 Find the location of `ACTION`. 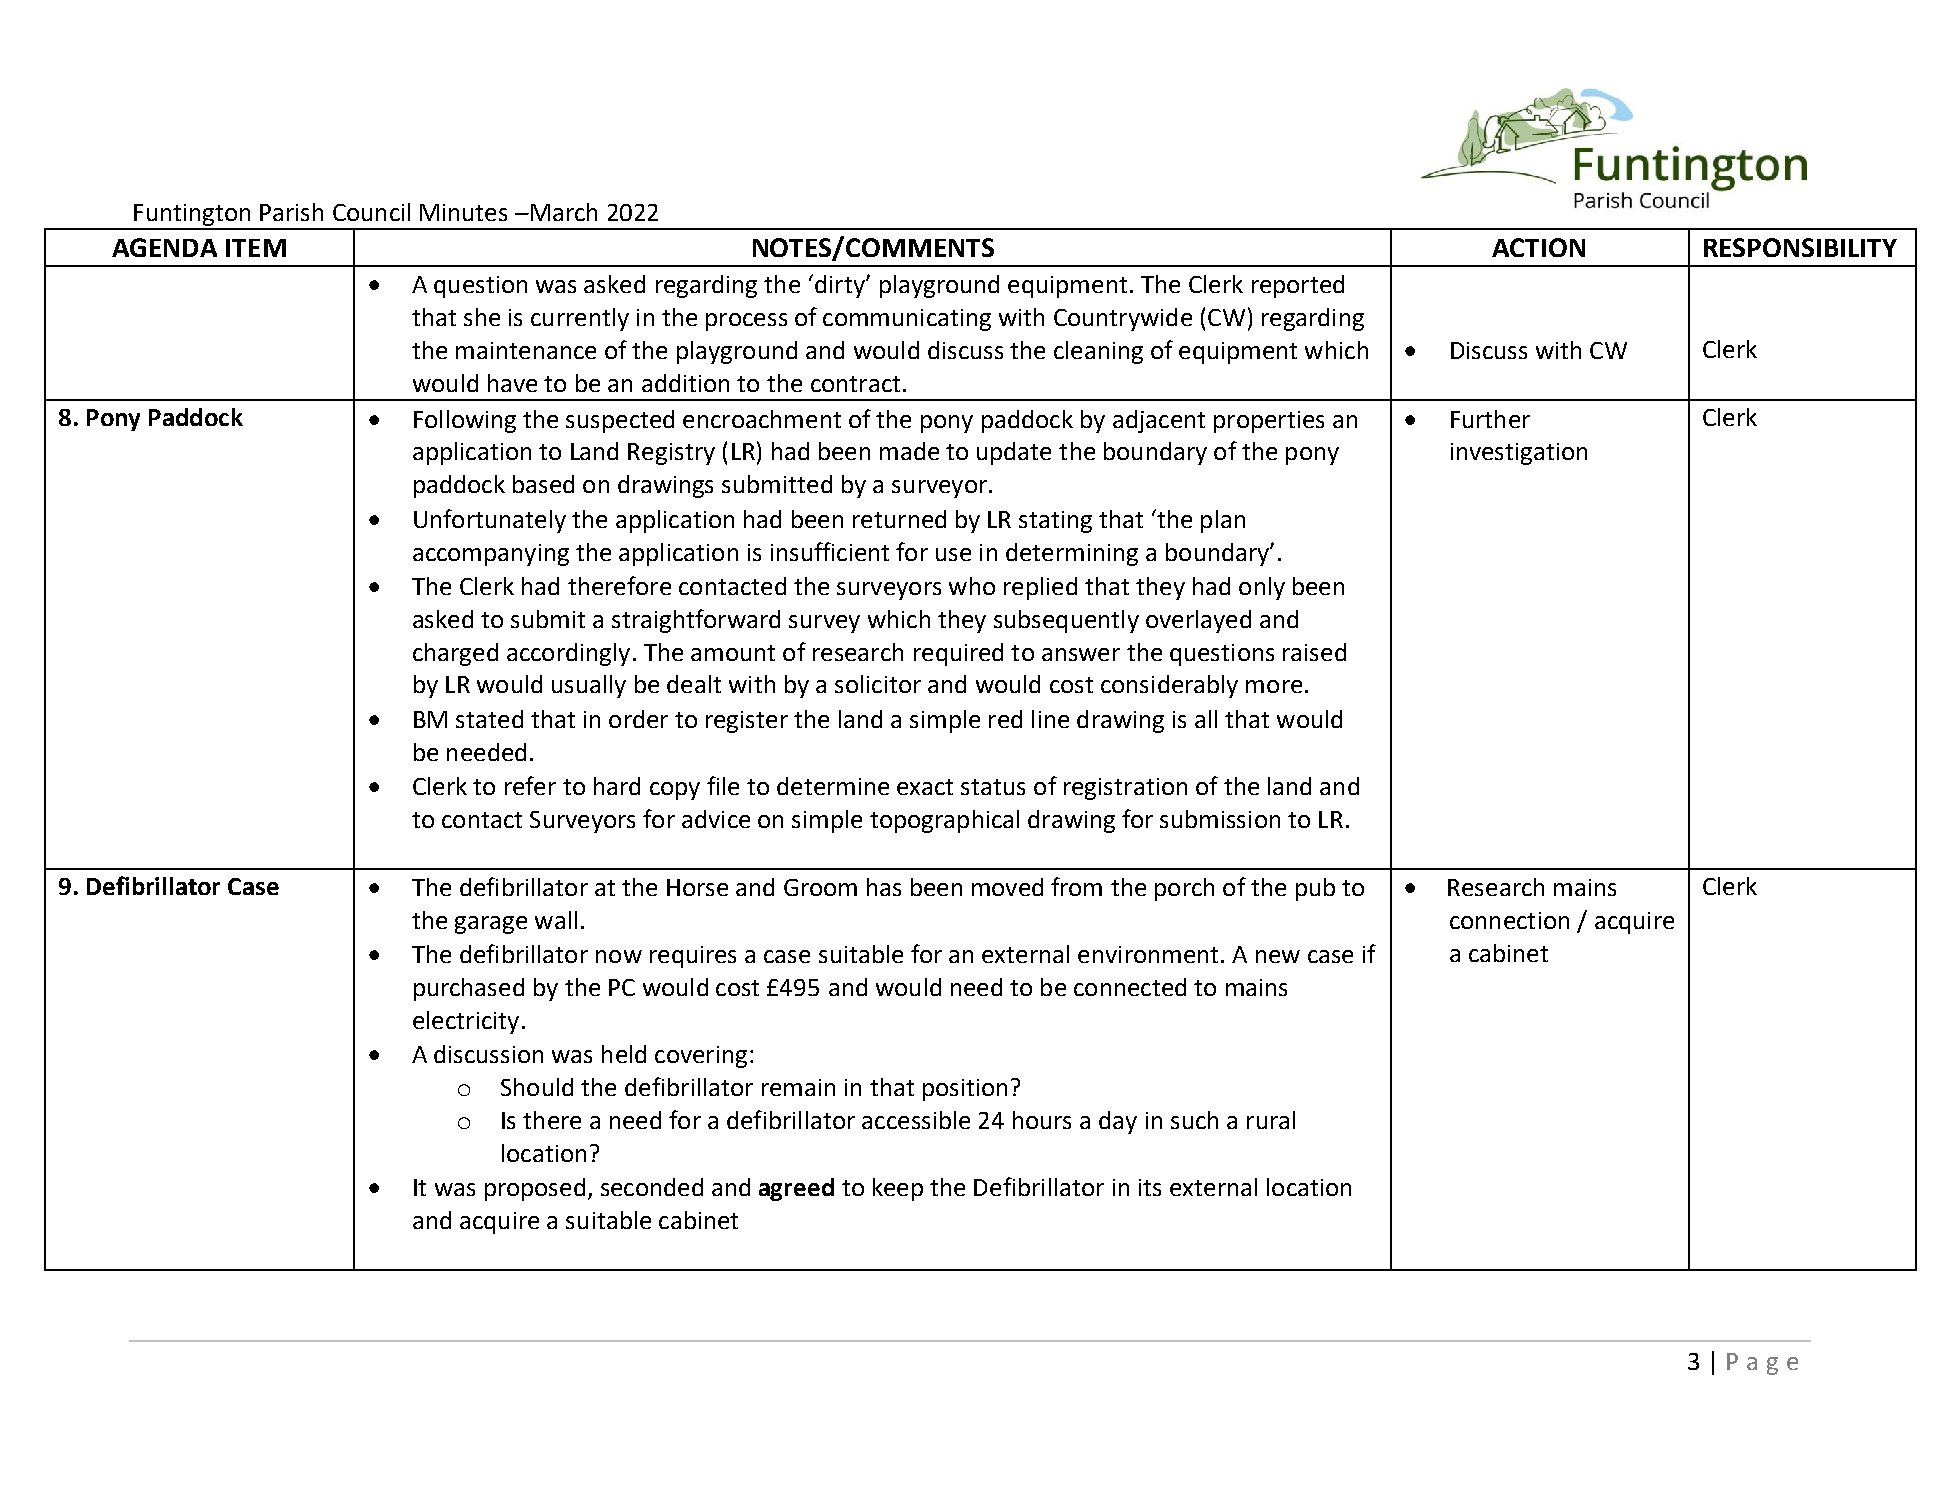

ACTION is located at coordinates (1538, 247).
